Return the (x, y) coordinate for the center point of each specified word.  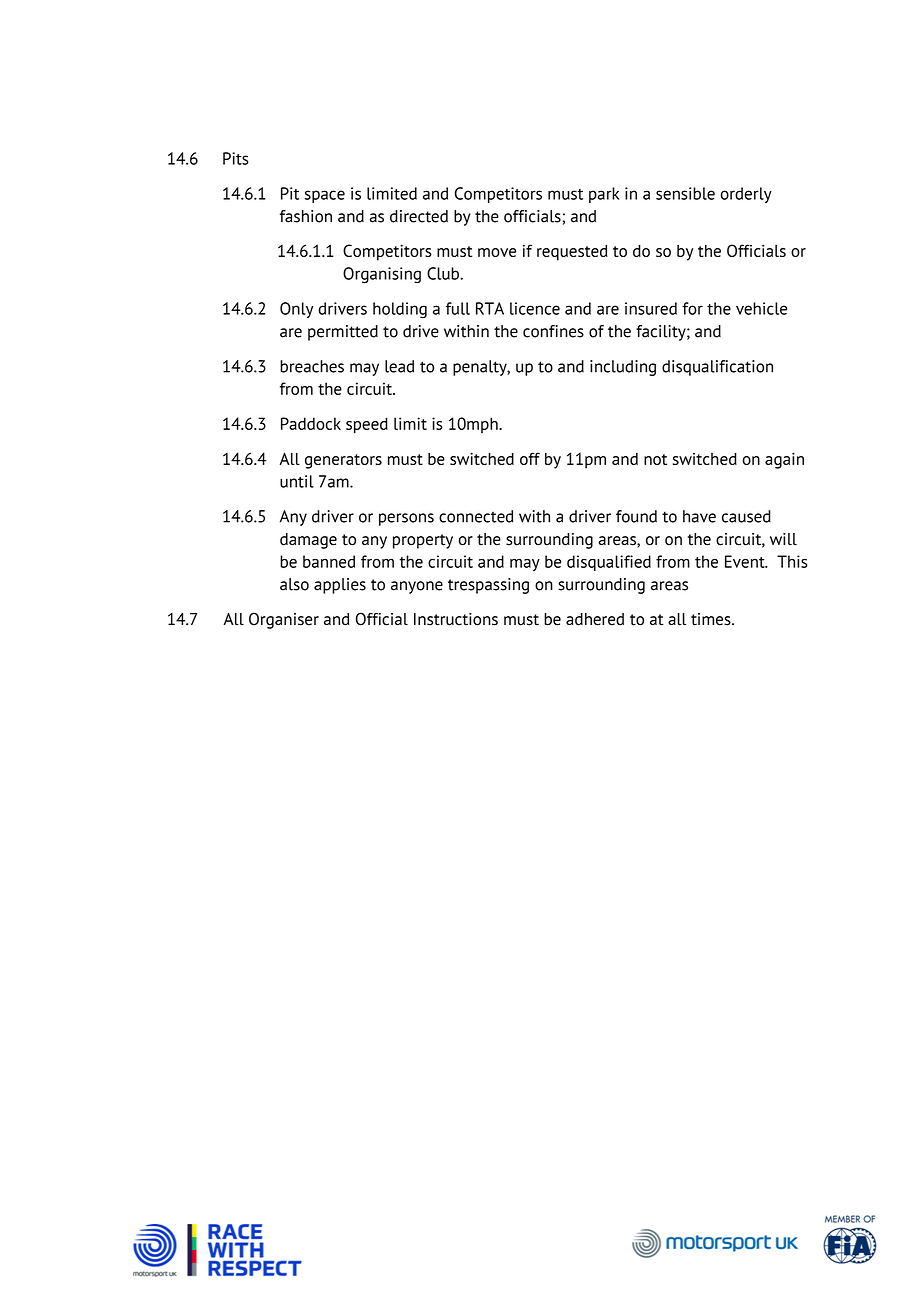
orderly (746, 195)
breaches (312, 366)
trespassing (488, 586)
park (604, 195)
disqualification (717, 368)
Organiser (284, 620)
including (623, 368)
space (325, 196)
